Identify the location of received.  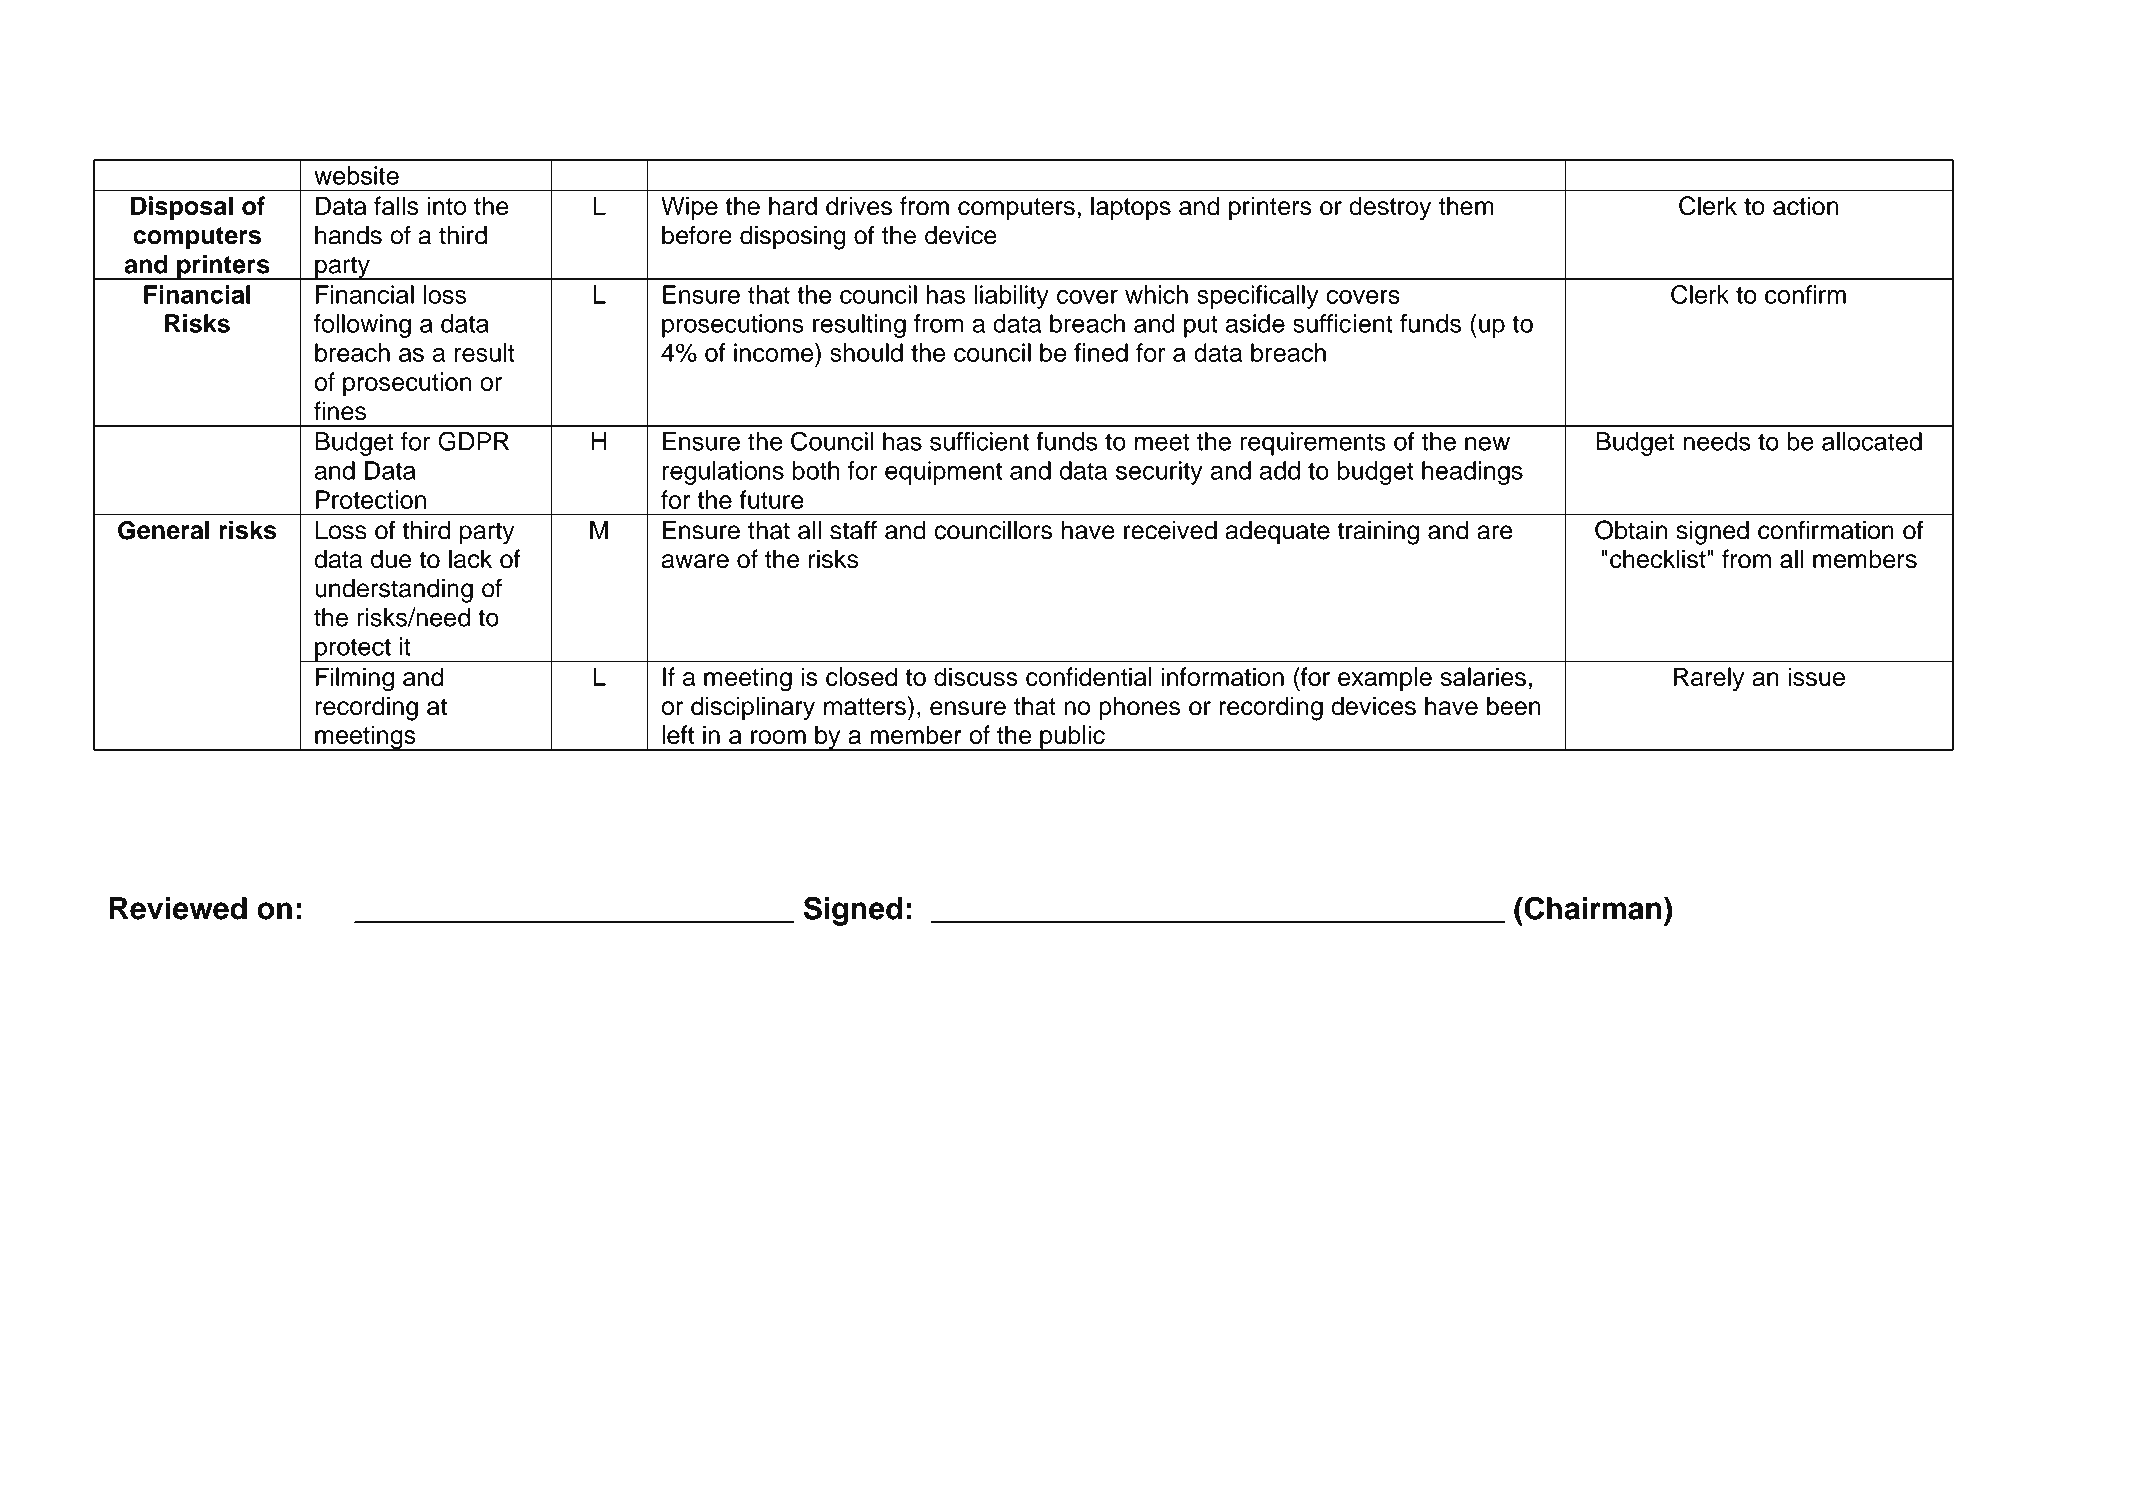
(1170, 530).
